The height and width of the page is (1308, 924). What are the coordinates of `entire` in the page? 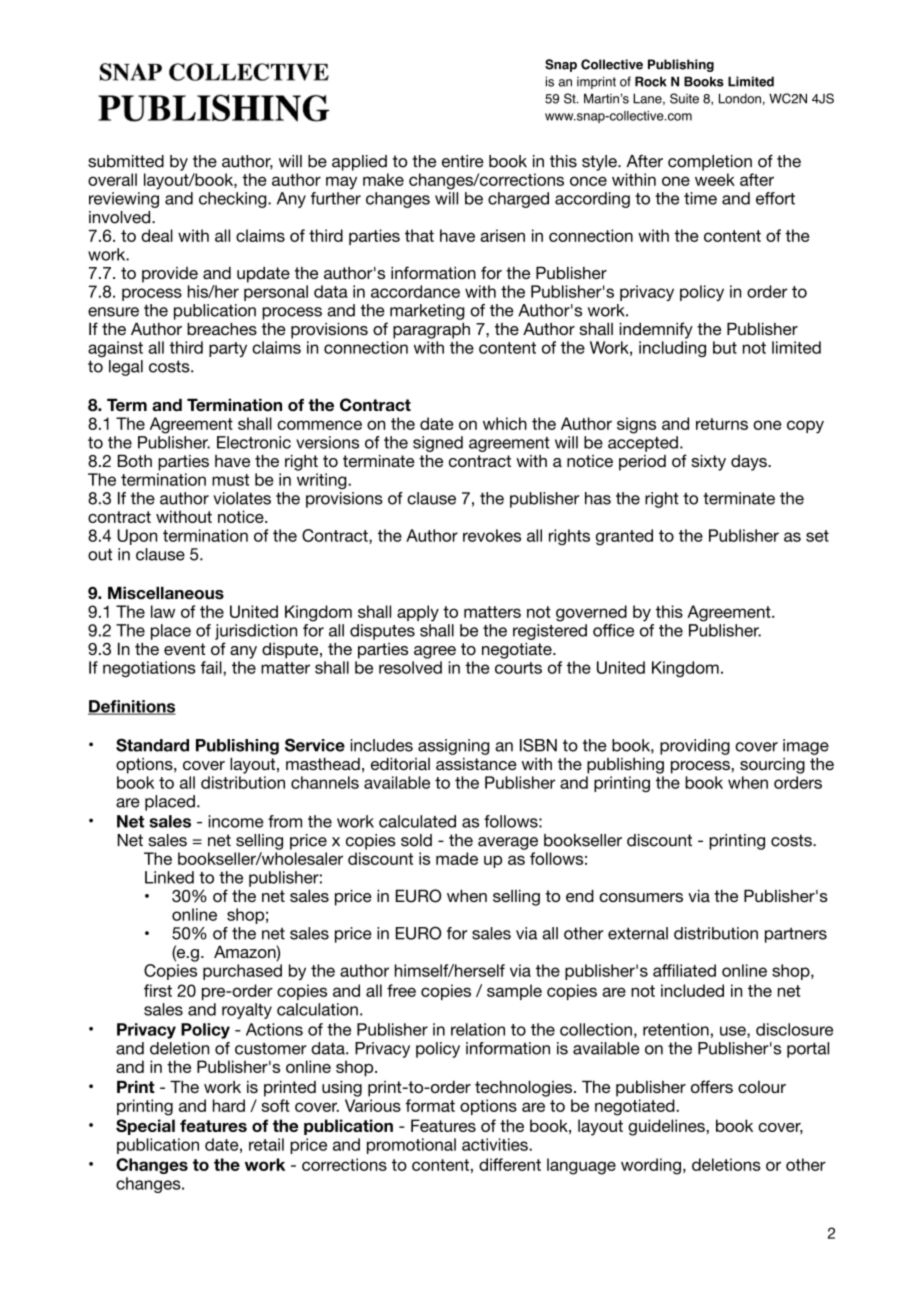 It's located at (463, 161).
